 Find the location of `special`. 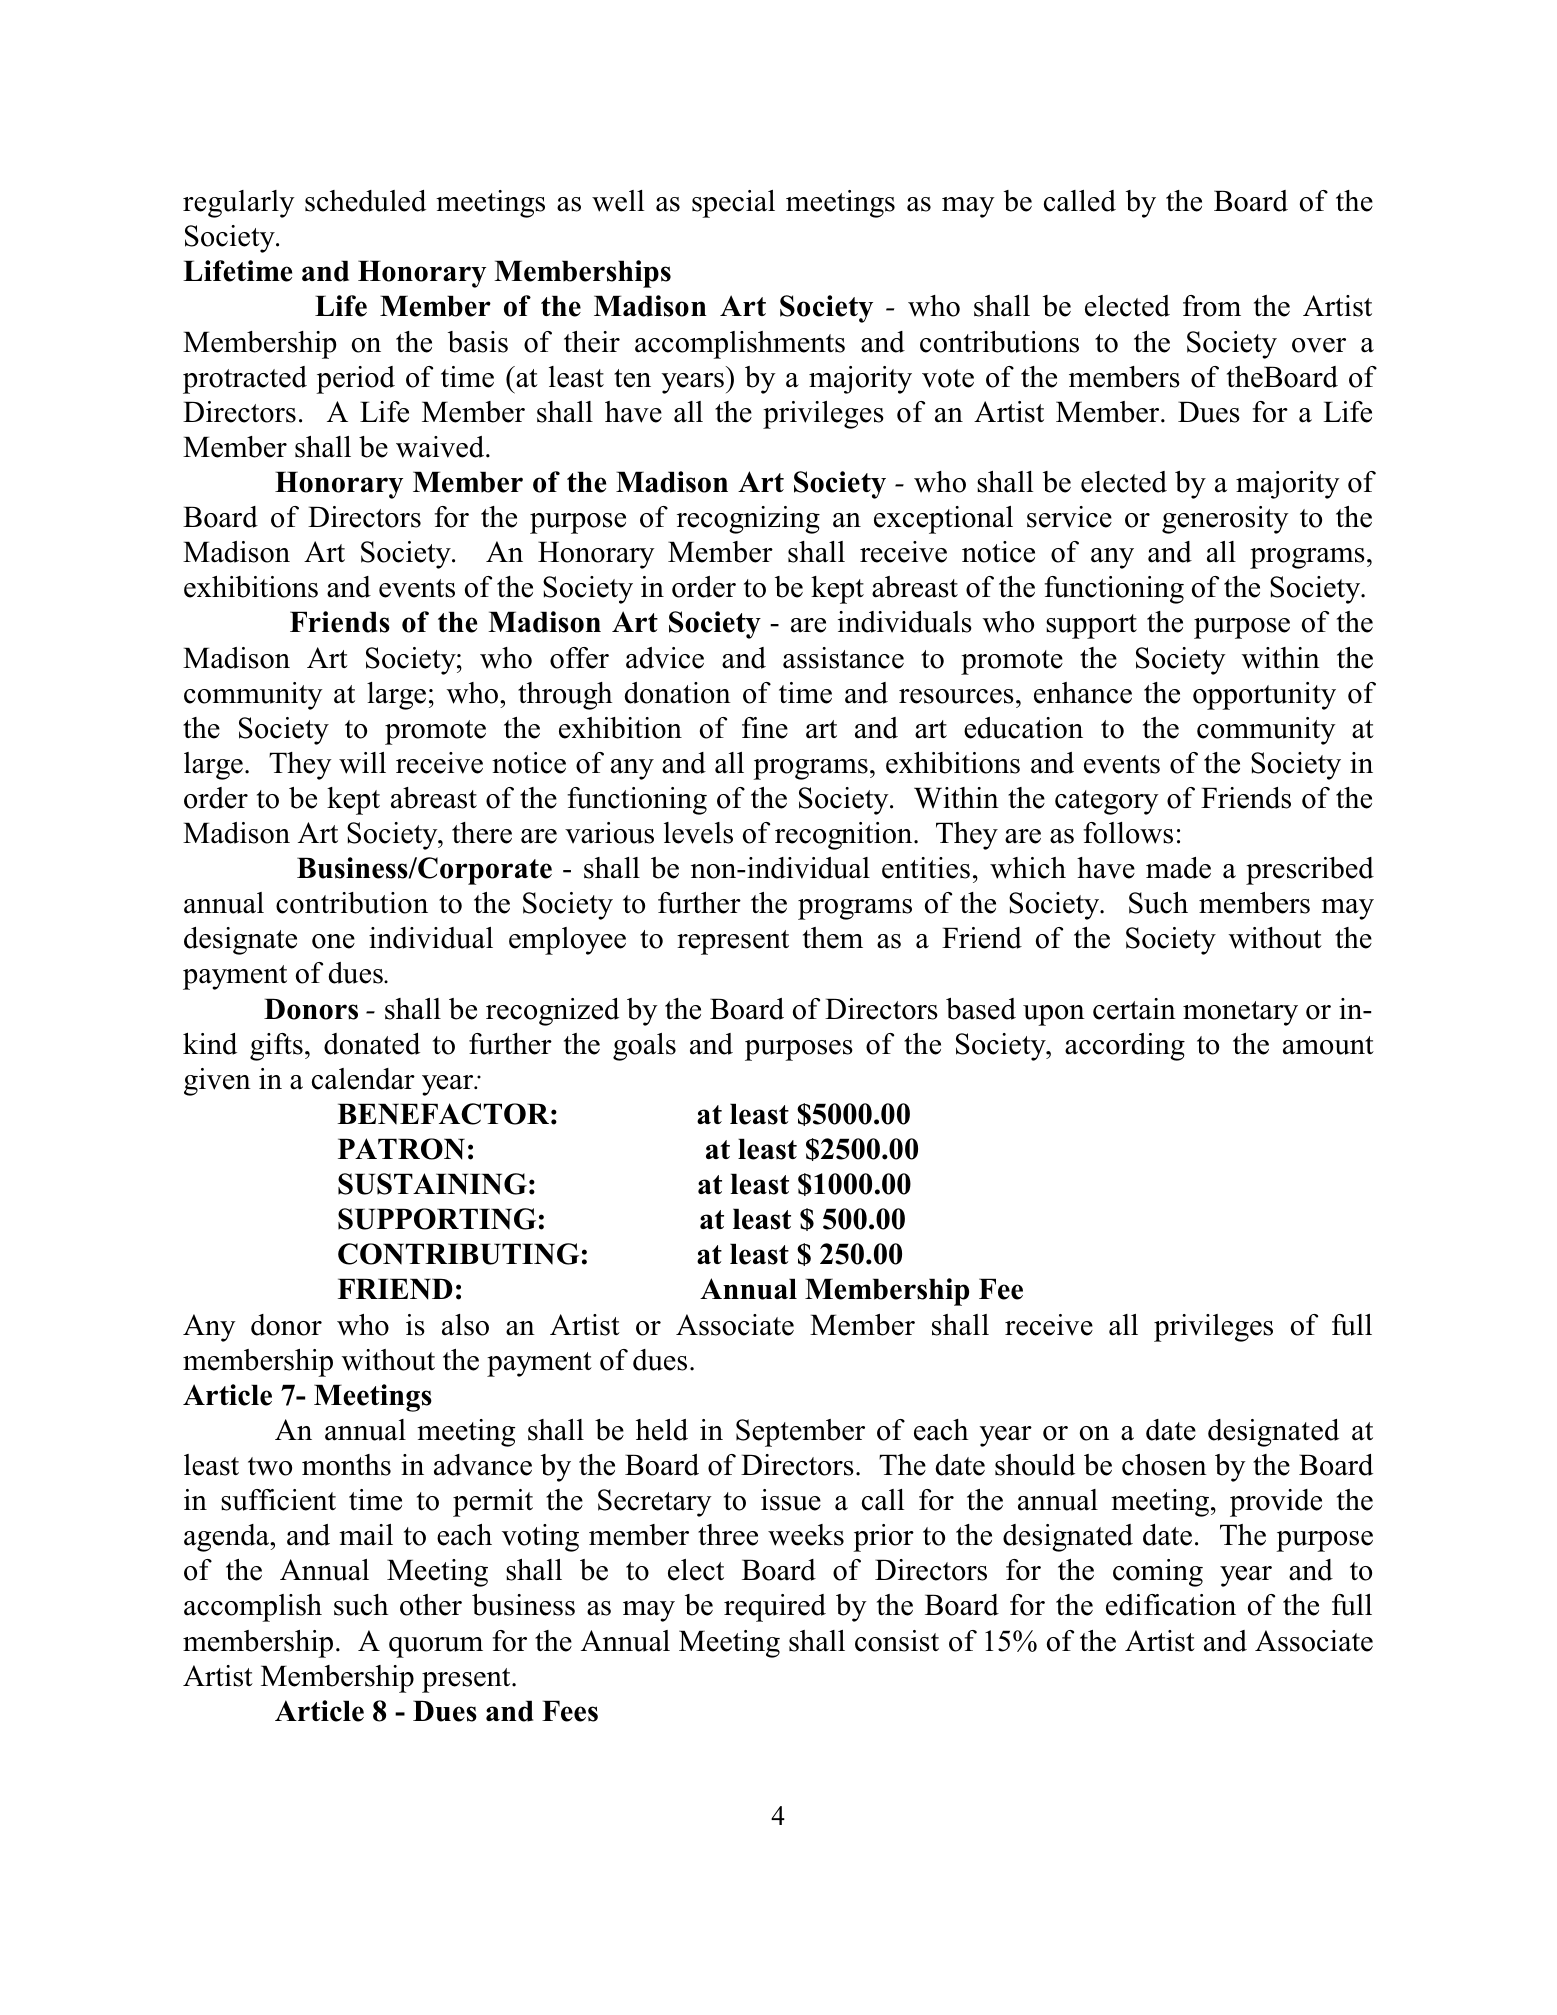

special is located at coordinates (733, 204).
